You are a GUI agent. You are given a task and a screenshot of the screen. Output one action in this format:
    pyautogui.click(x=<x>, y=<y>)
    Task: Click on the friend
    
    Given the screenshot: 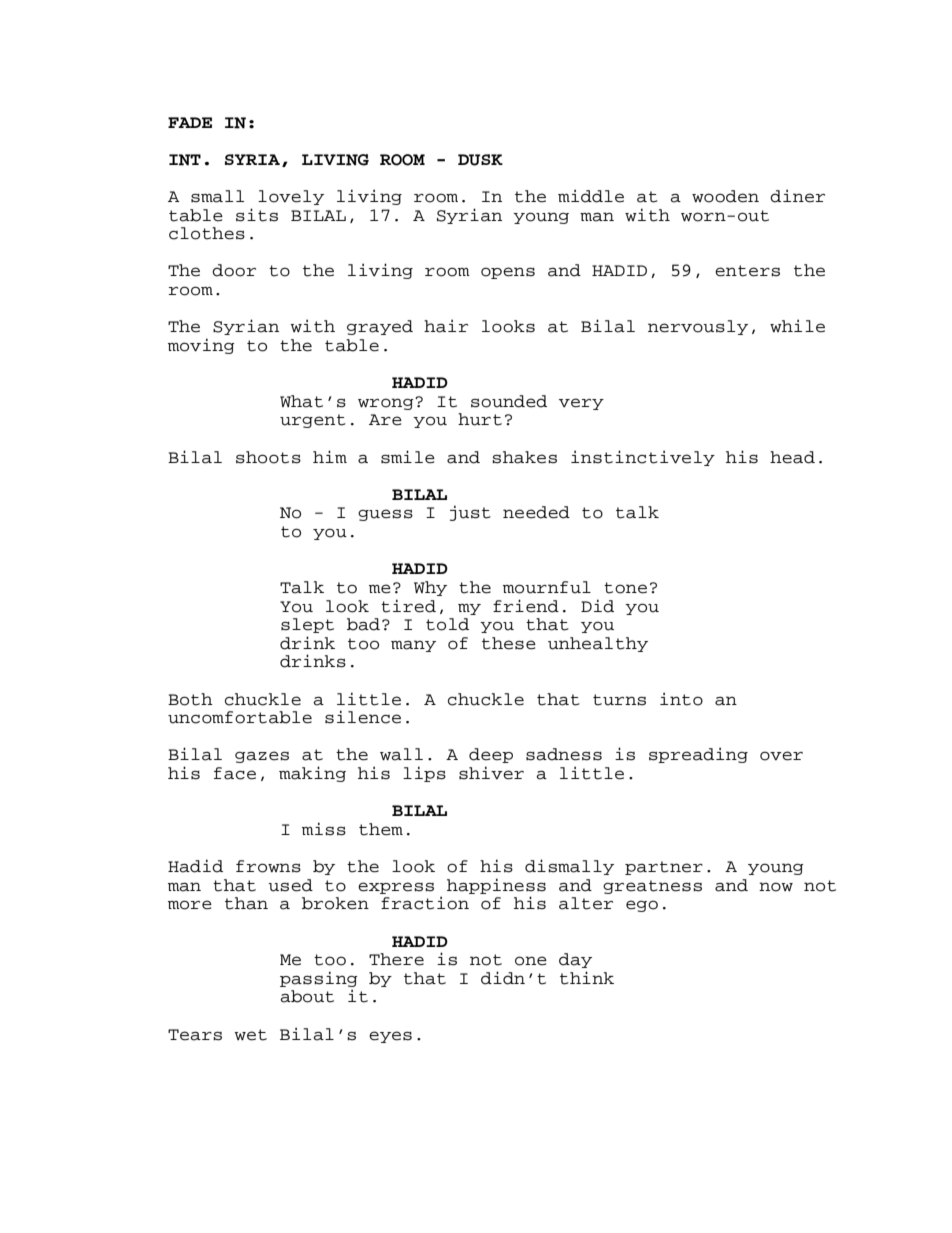 What is the action you would take?
    pyautogui.click(x=526, y=606)
